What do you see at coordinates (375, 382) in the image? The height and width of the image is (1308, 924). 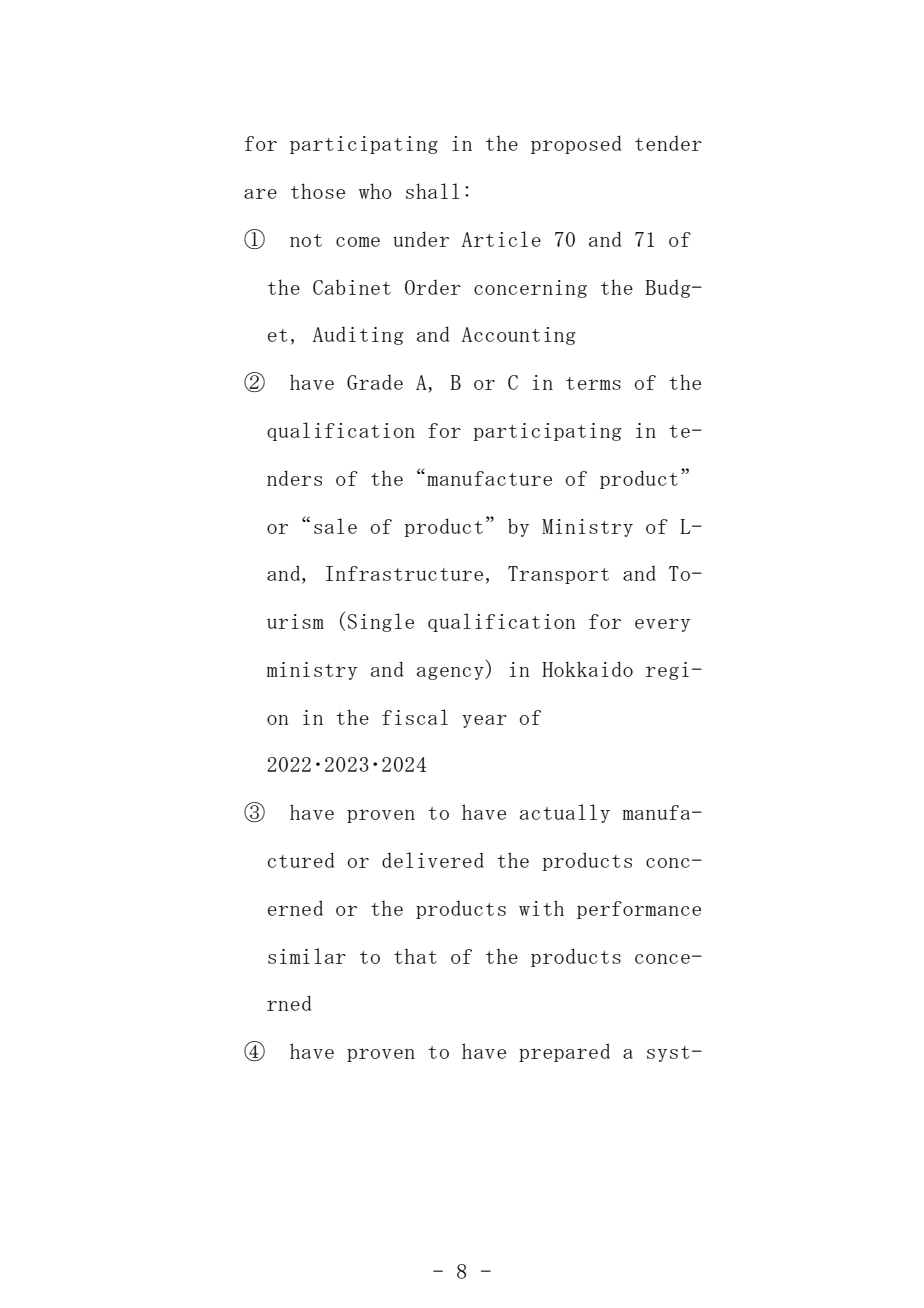 I see `Grade` at bounding box center [375, 382].
